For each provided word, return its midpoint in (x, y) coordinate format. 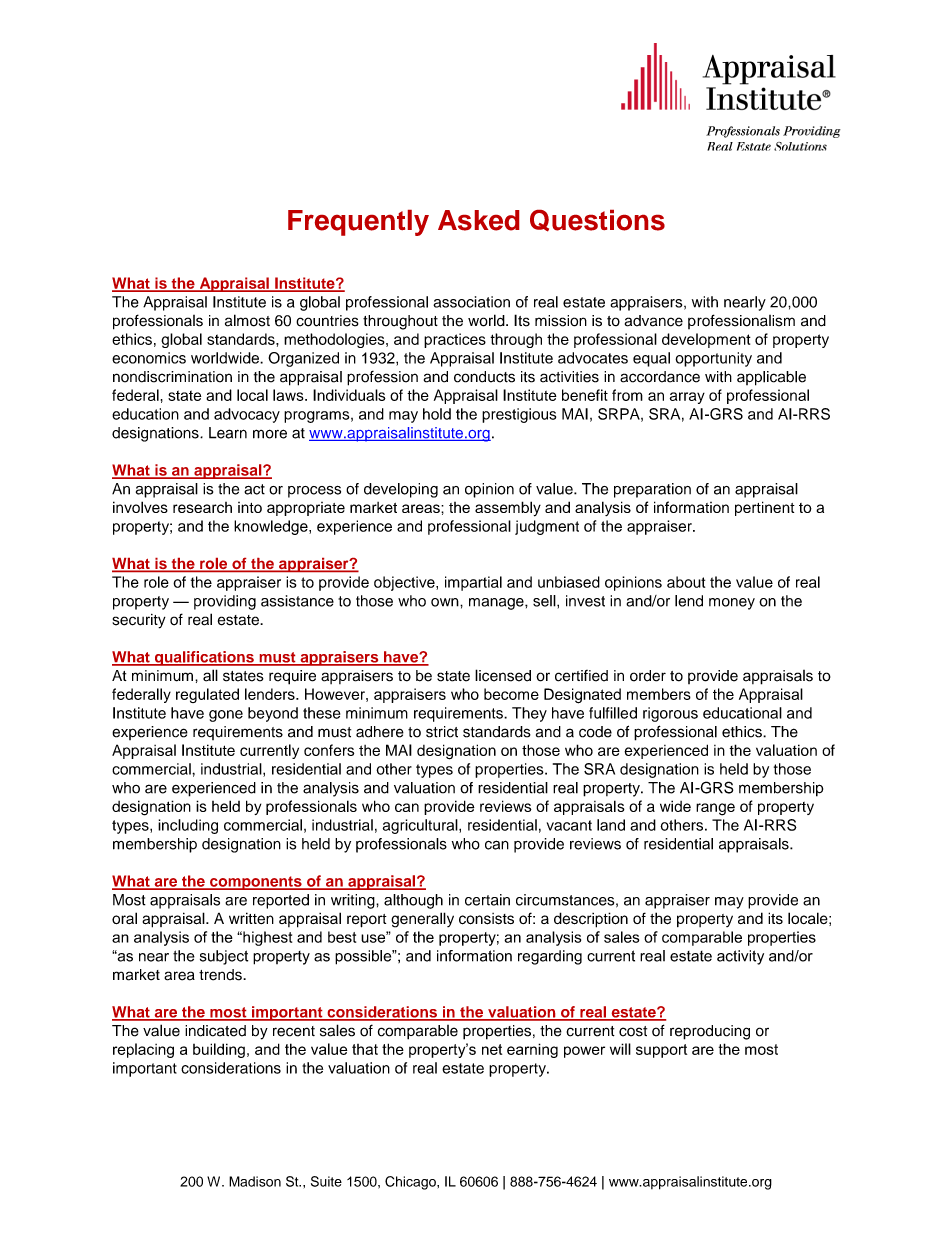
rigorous (670, 714)
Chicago (411, 1183)
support (661, 1051)
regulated (207, 695)
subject (224, 957)
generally (422, 920)
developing (401, 490)
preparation (652, 490)
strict (442, 732)
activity (740, 957)
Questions (597, 221)
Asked (478, 220)
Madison (255, 1181)
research (202, 507)
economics (149, 358)
